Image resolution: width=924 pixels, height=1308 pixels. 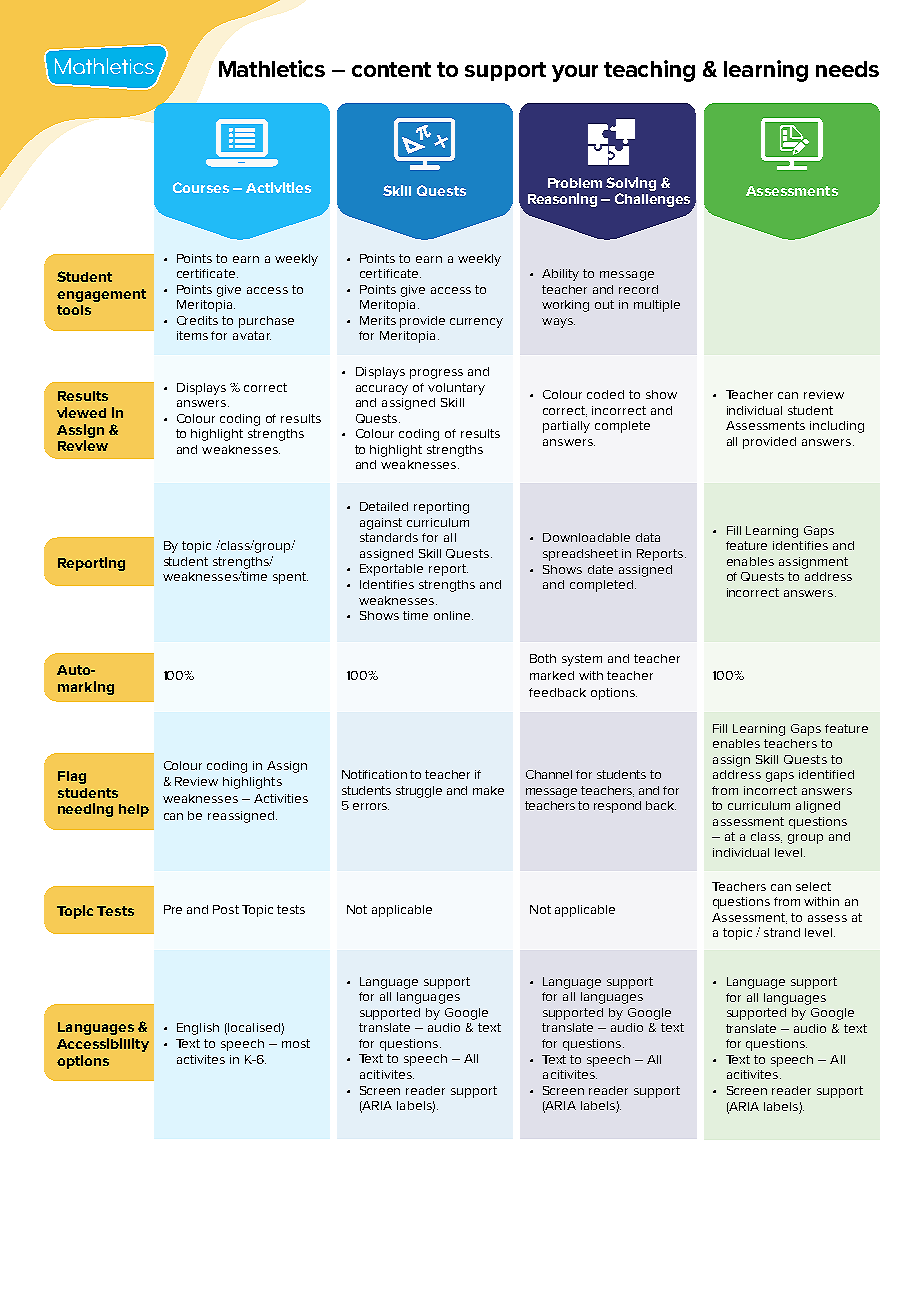 What do you see at coordinates (456, 389) in the screenshot?
I see `voluntary` at bounding box center [456, 389].
